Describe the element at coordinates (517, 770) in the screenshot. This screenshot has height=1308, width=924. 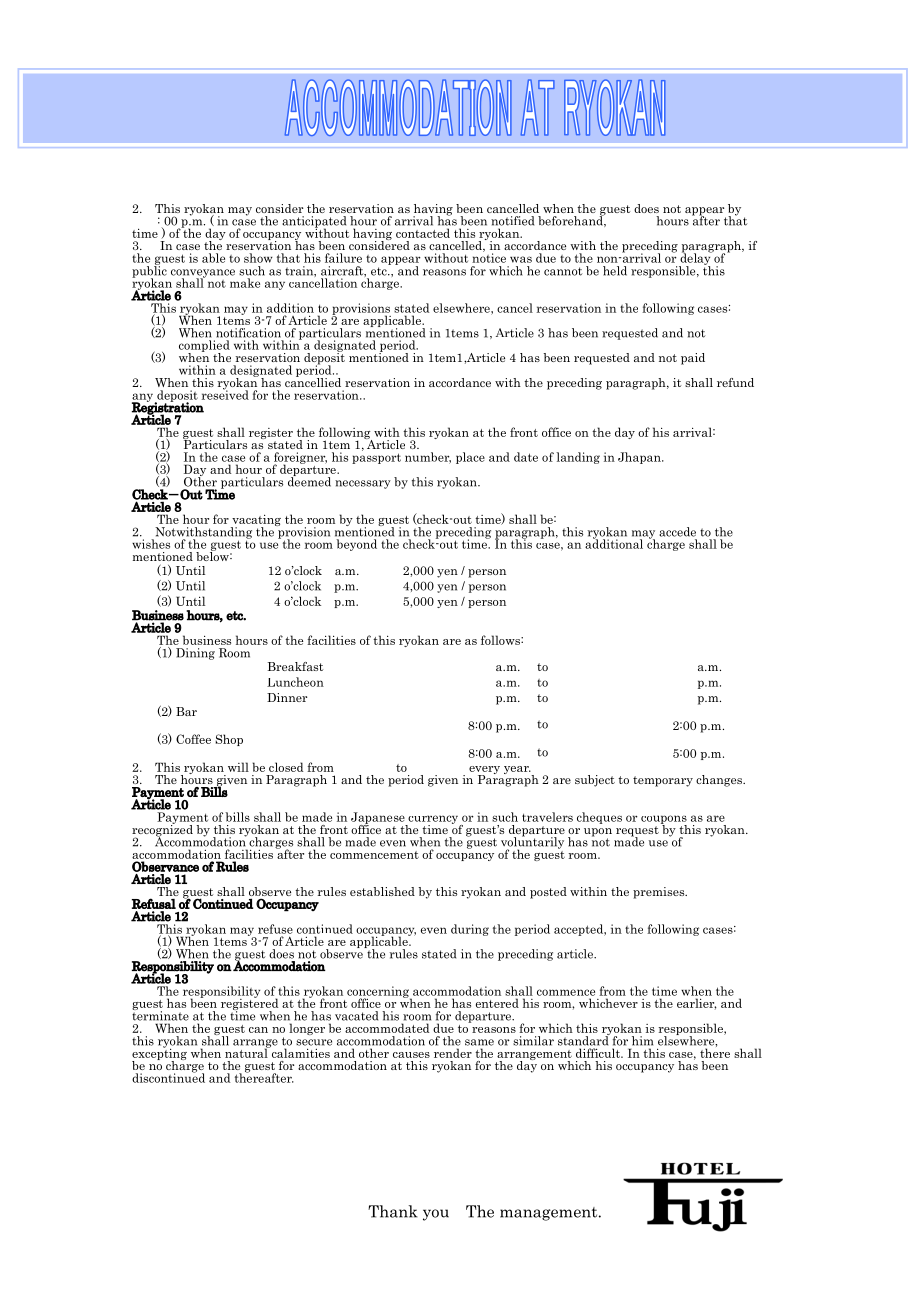
I see `year` at that location.
